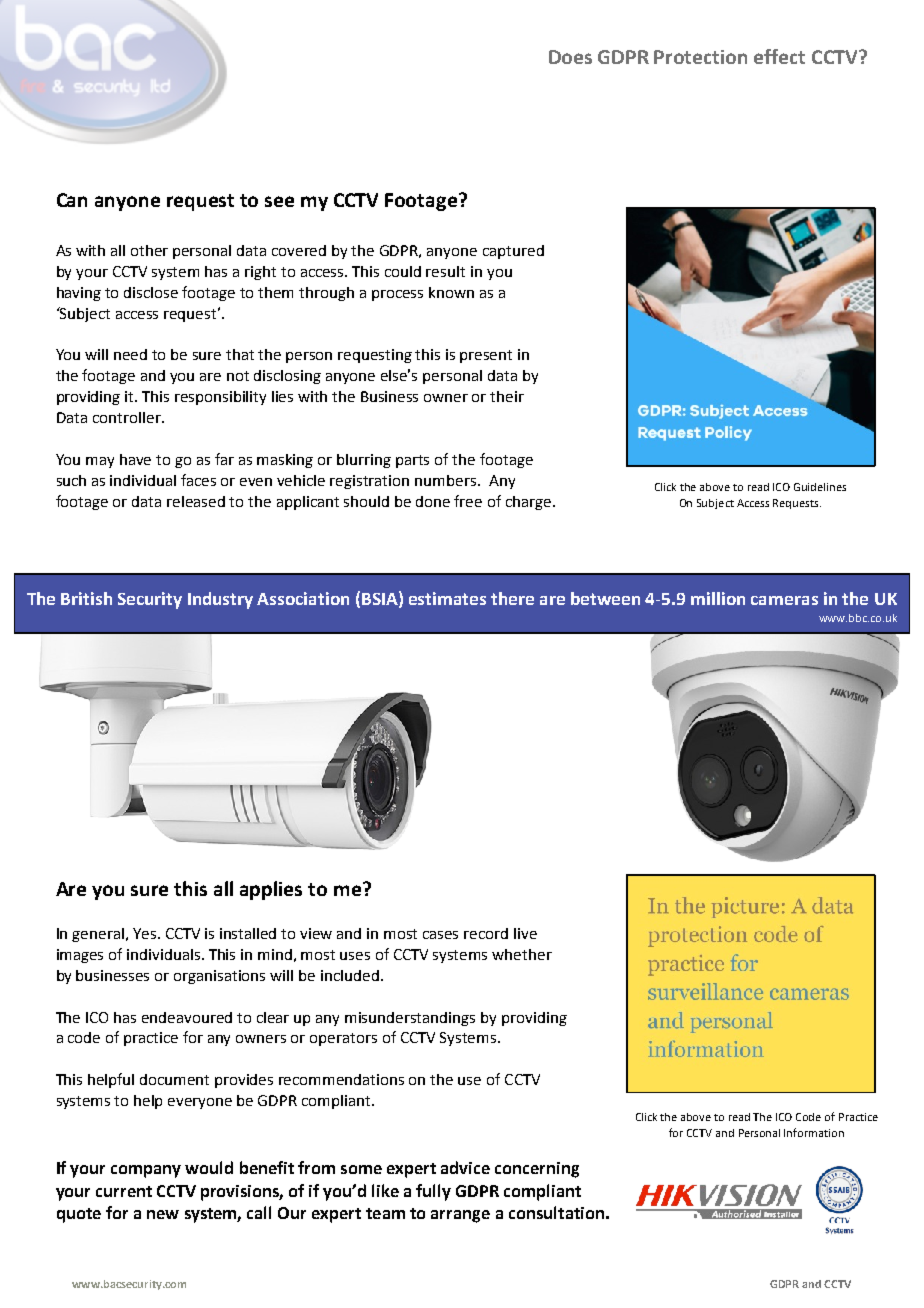  I want to click on numbers, so click(445, 480).
